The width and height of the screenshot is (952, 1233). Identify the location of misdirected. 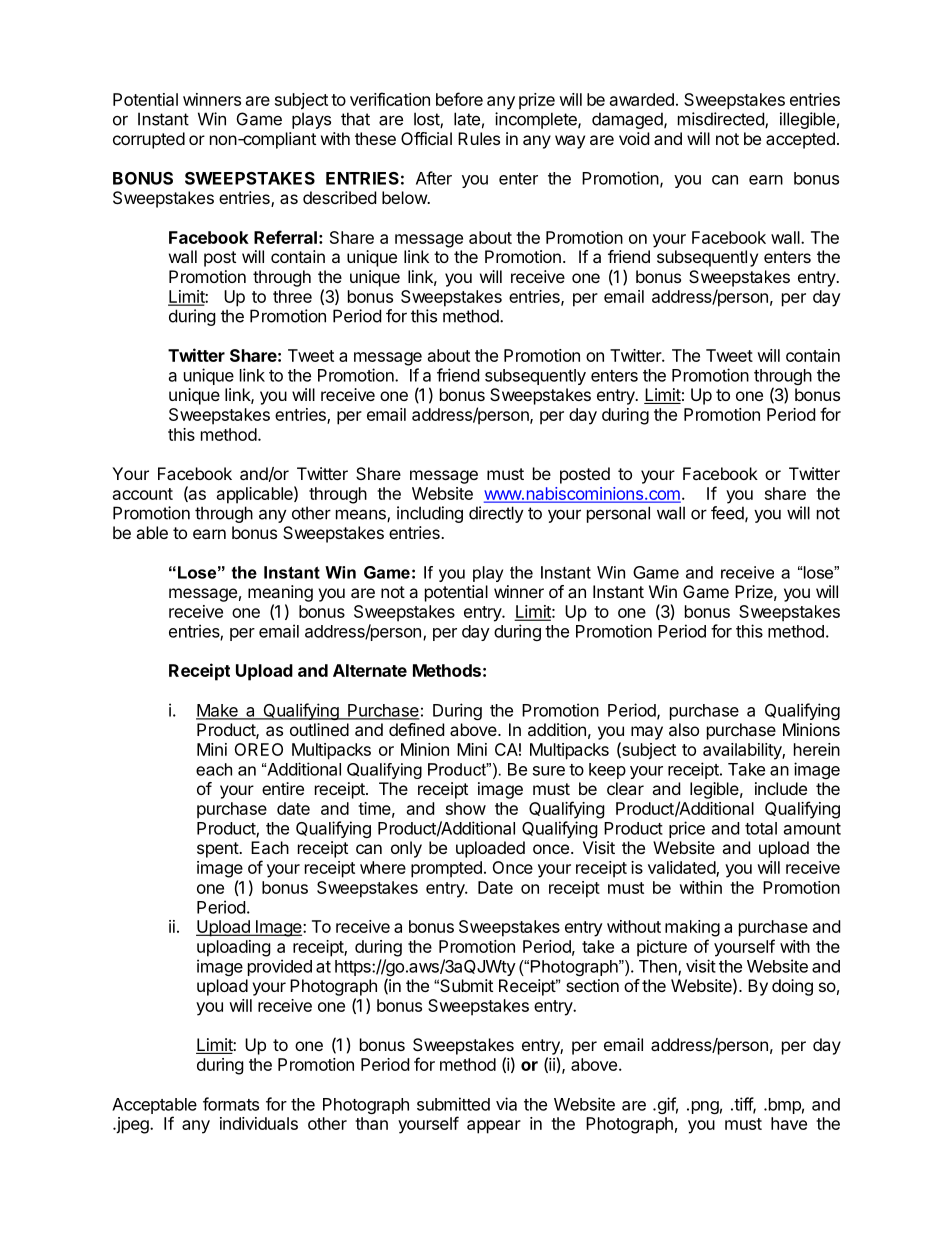
(722, 120).
